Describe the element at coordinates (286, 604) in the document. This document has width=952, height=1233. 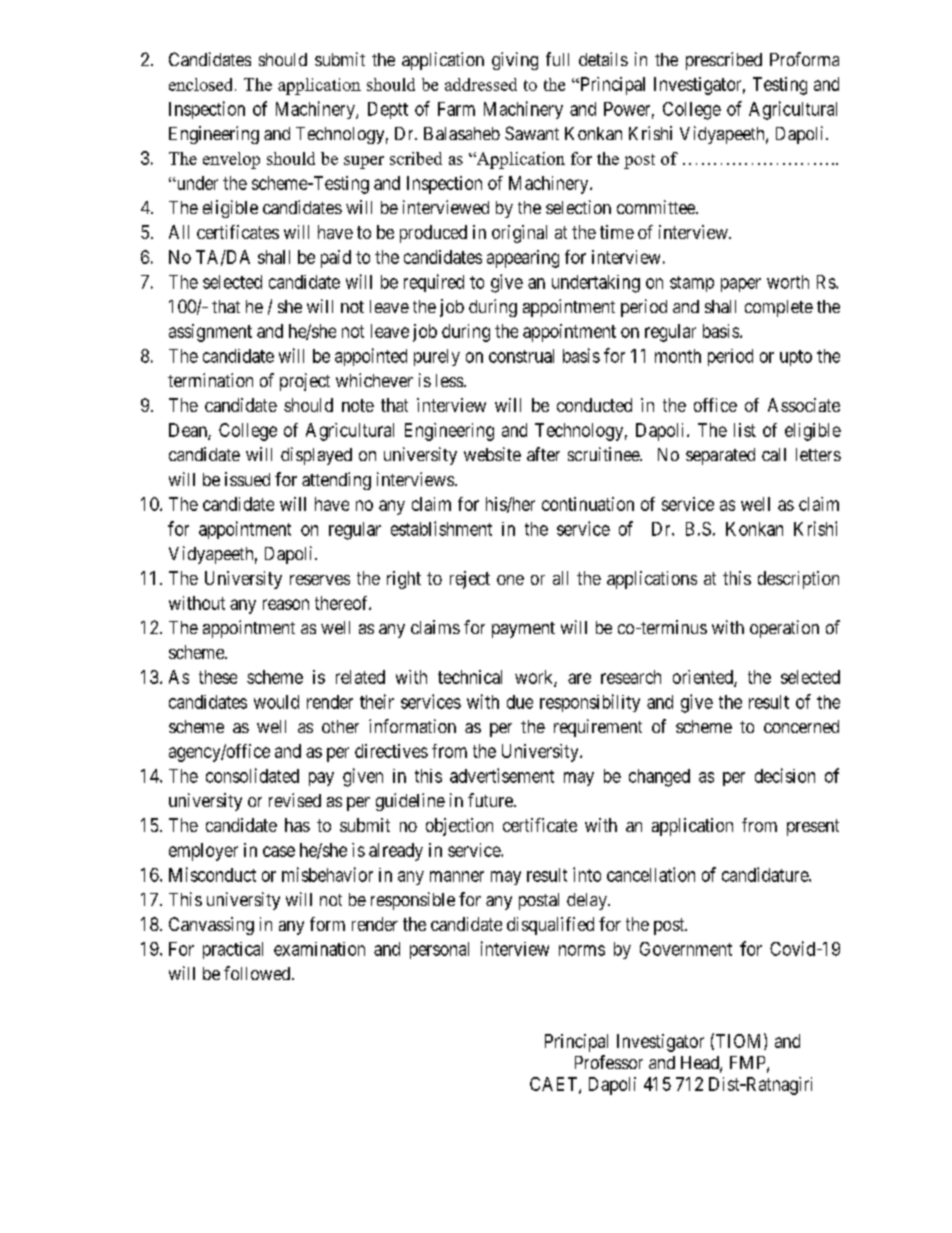
I see `reason` at that location.
